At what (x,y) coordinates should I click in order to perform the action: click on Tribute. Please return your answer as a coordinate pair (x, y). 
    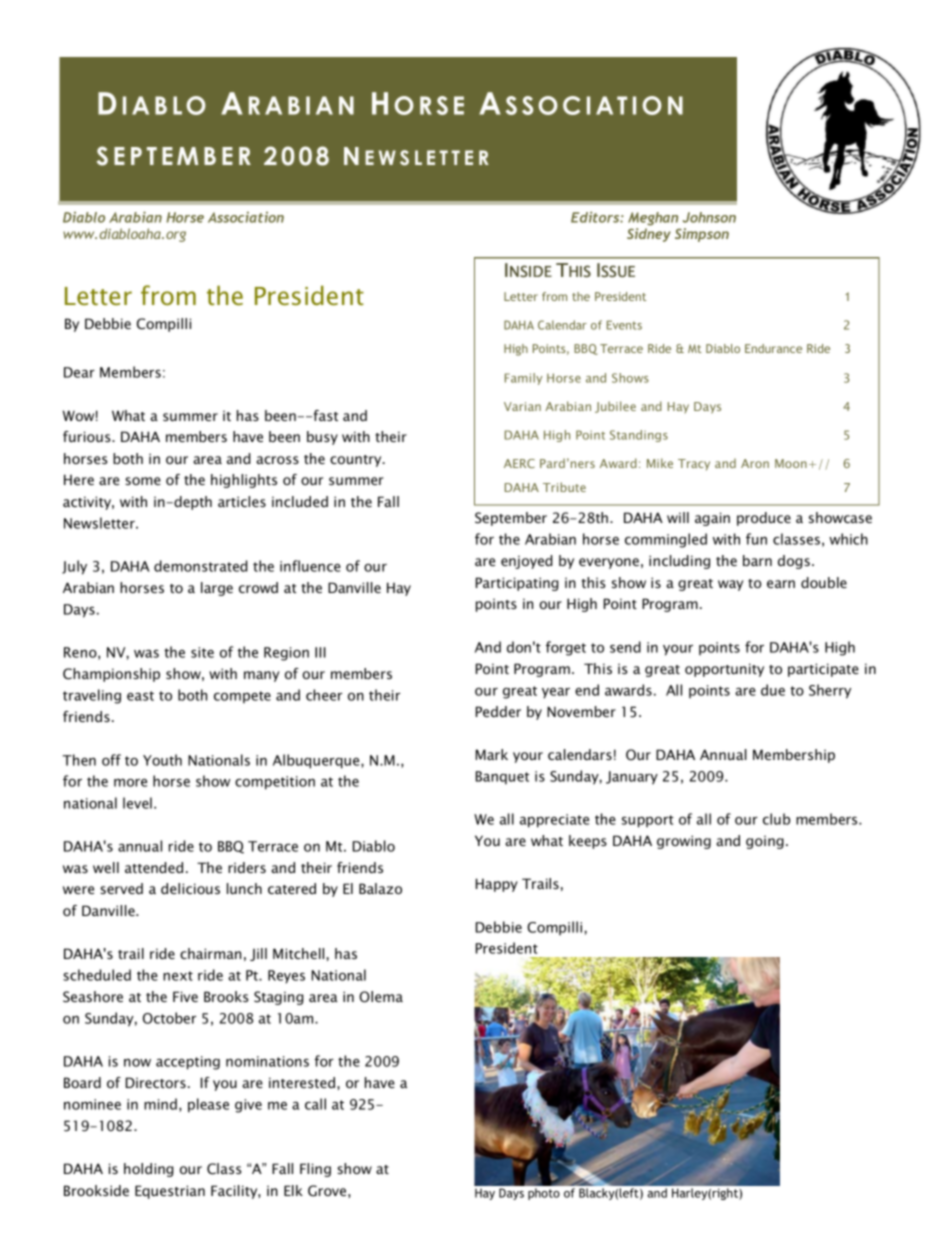
    Looking at the image, I should click on (564, 487).
